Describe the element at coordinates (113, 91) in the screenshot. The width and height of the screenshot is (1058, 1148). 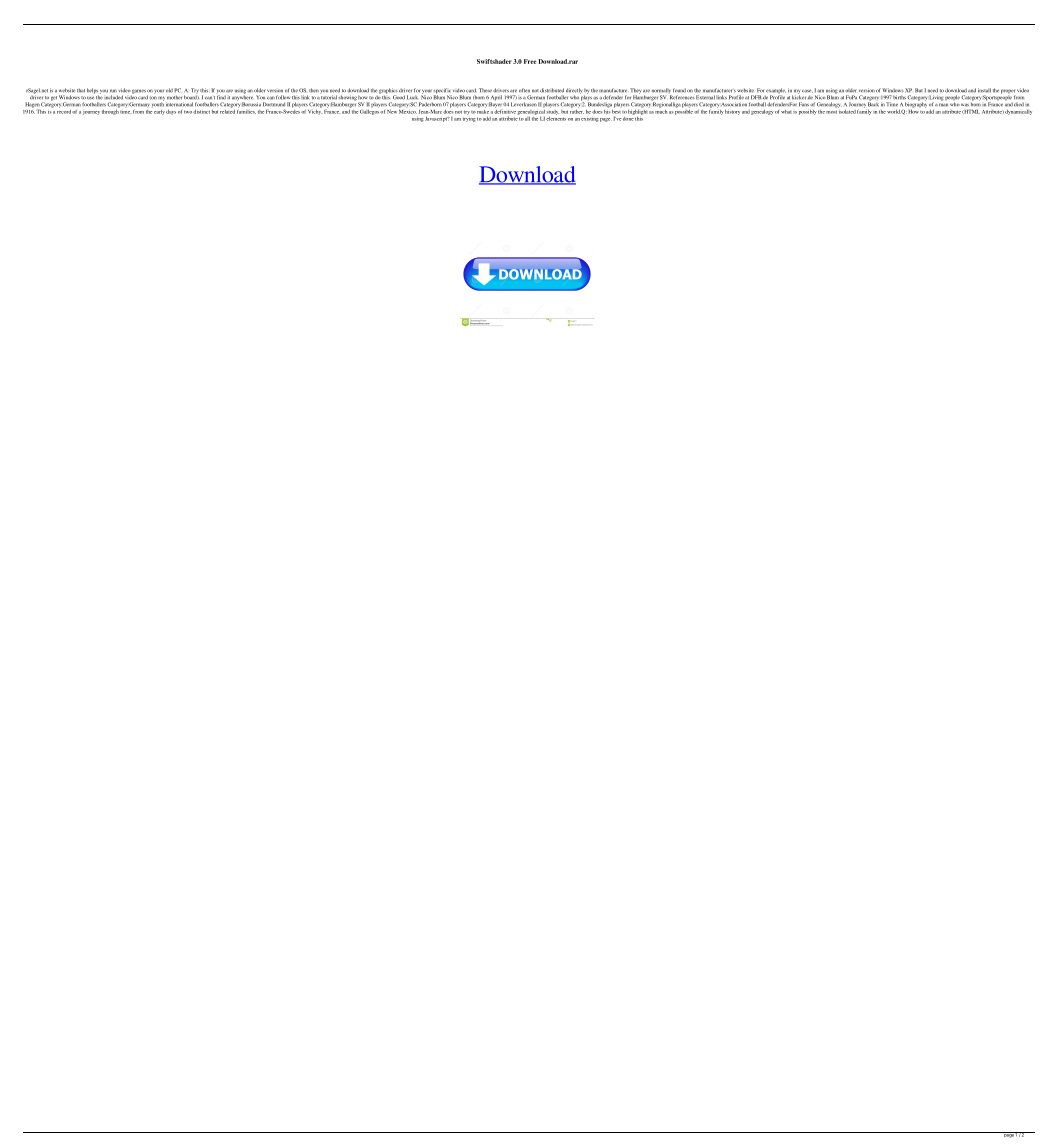
I see `run` at that location.
